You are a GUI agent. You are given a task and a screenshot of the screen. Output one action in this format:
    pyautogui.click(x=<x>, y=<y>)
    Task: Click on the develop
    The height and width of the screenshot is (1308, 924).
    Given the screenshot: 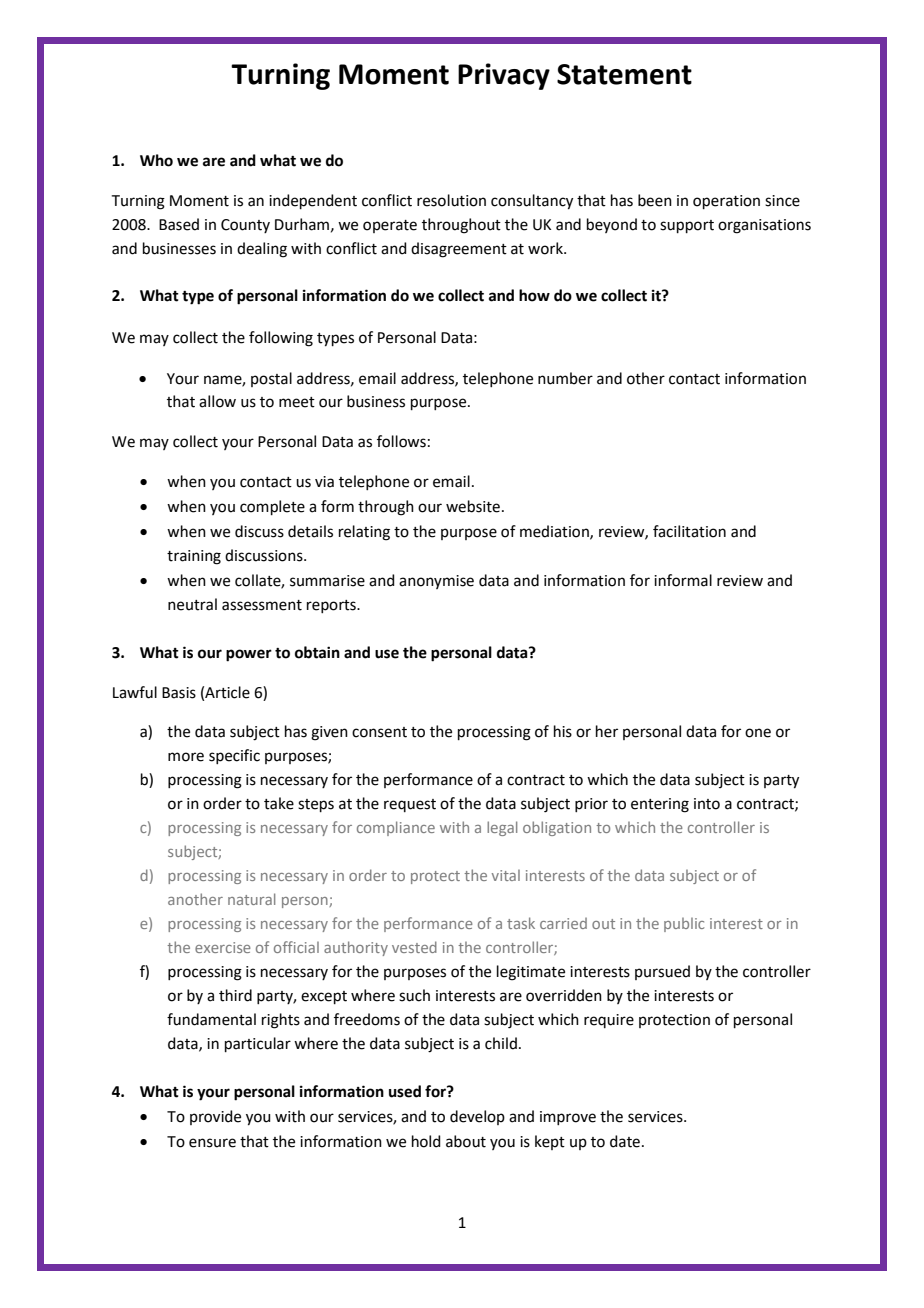 What is the action you would take?
    pyautogui.click(x=477, y=1117)
